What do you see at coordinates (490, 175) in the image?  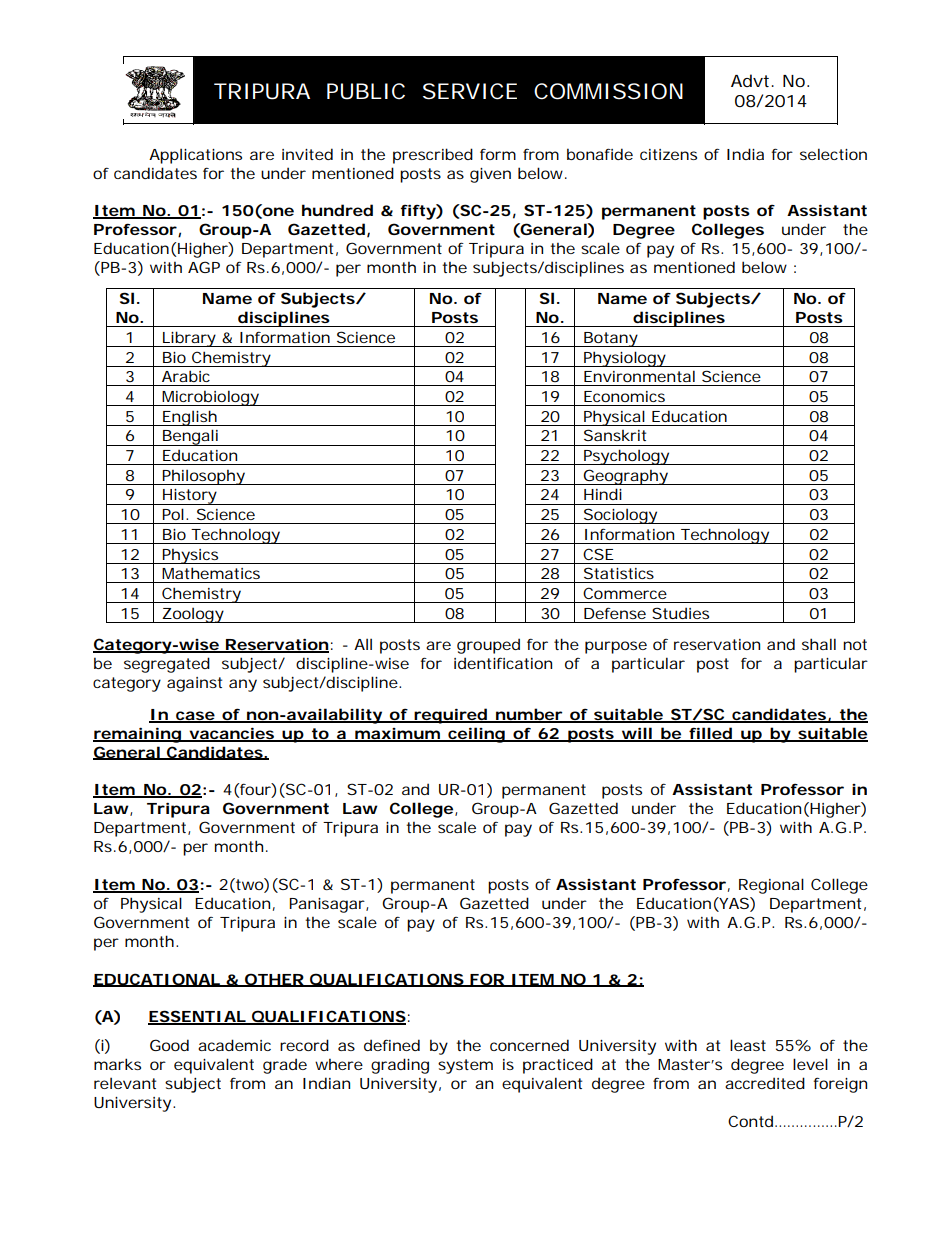 I see `given` at bounding box center [490, 175].
